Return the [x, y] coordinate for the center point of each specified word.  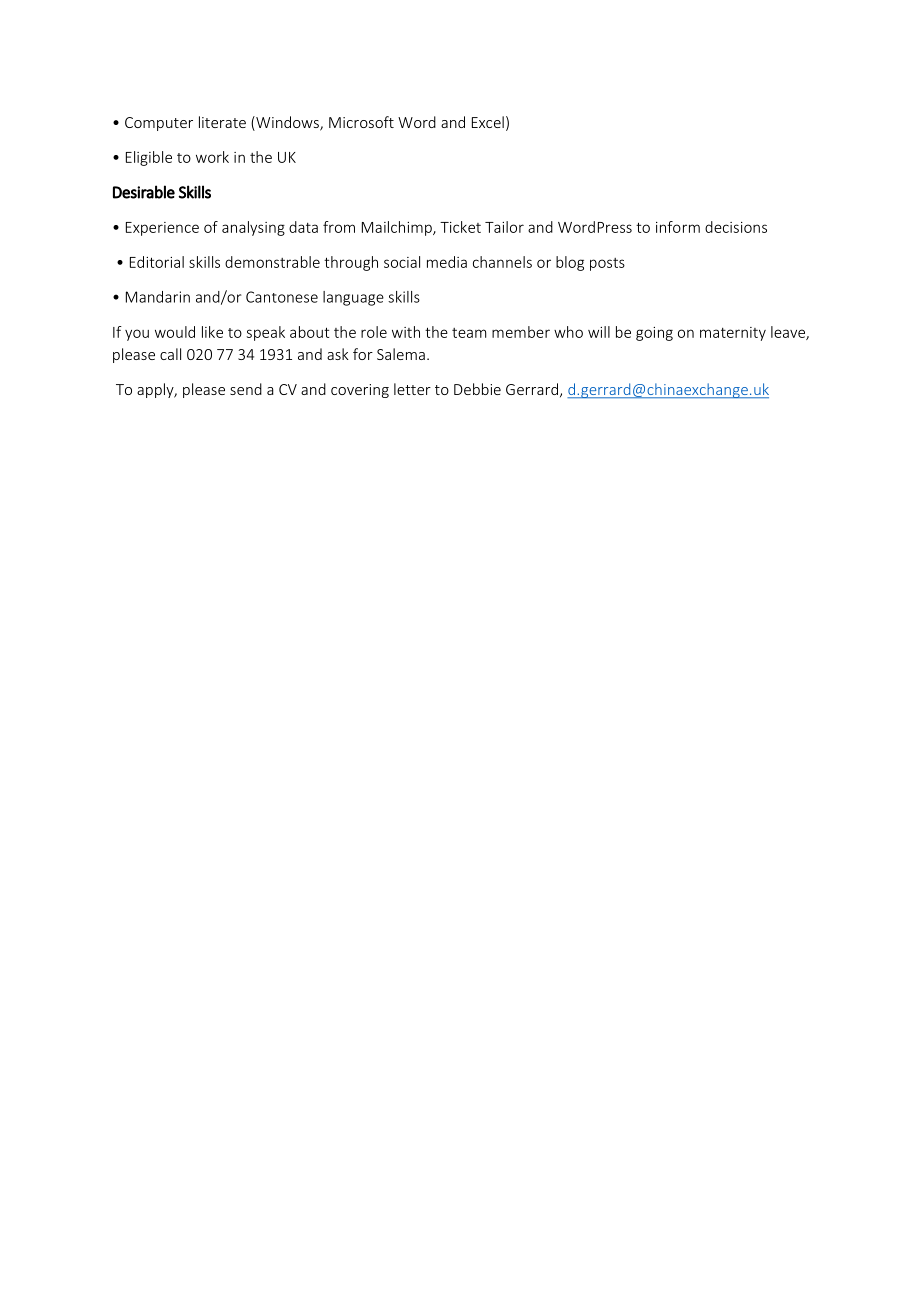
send [246, 389]
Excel [488, 122]
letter [412, 389]
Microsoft [361, 122]
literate [222, 122]
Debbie [477, 389]
